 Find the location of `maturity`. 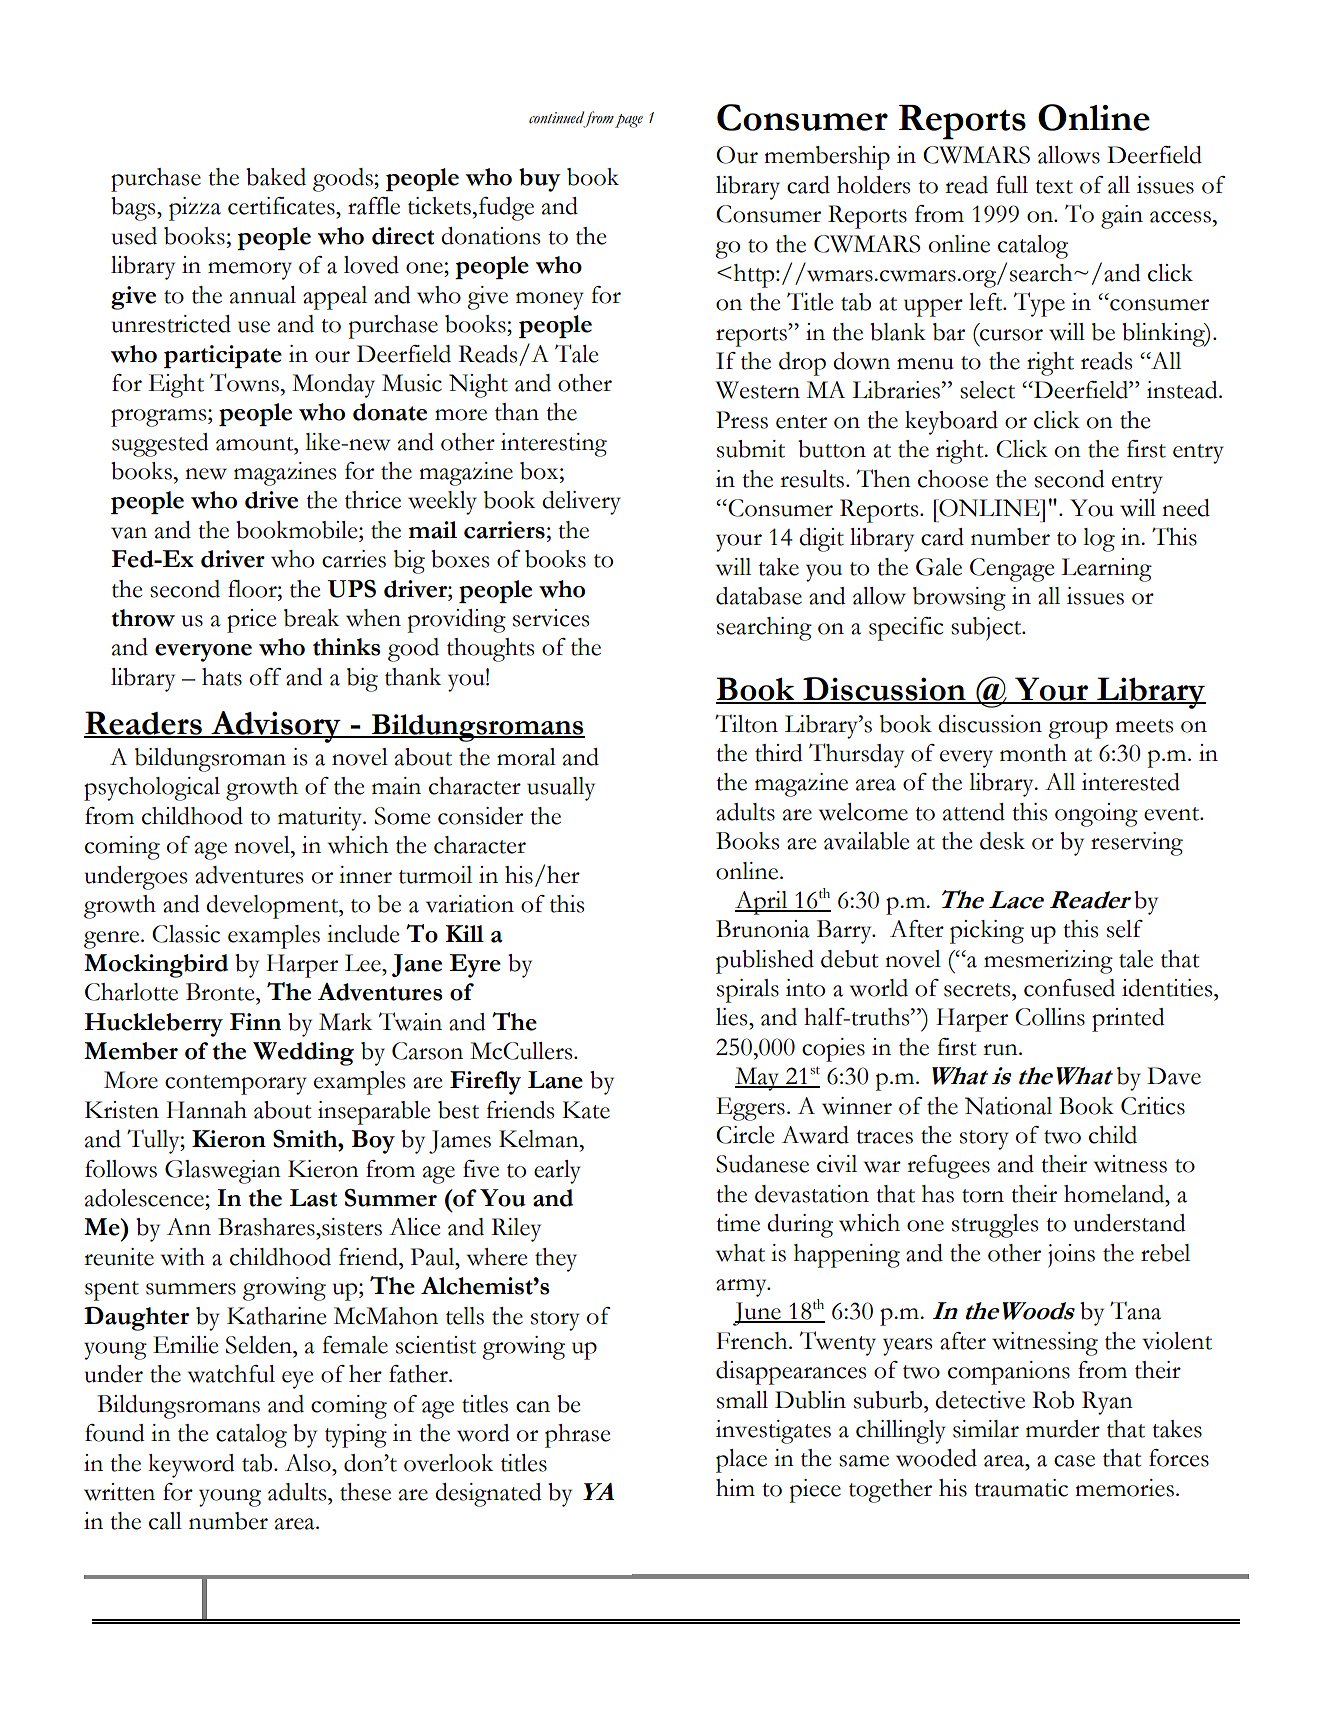

maturity is located at coordinates (321, 819).
